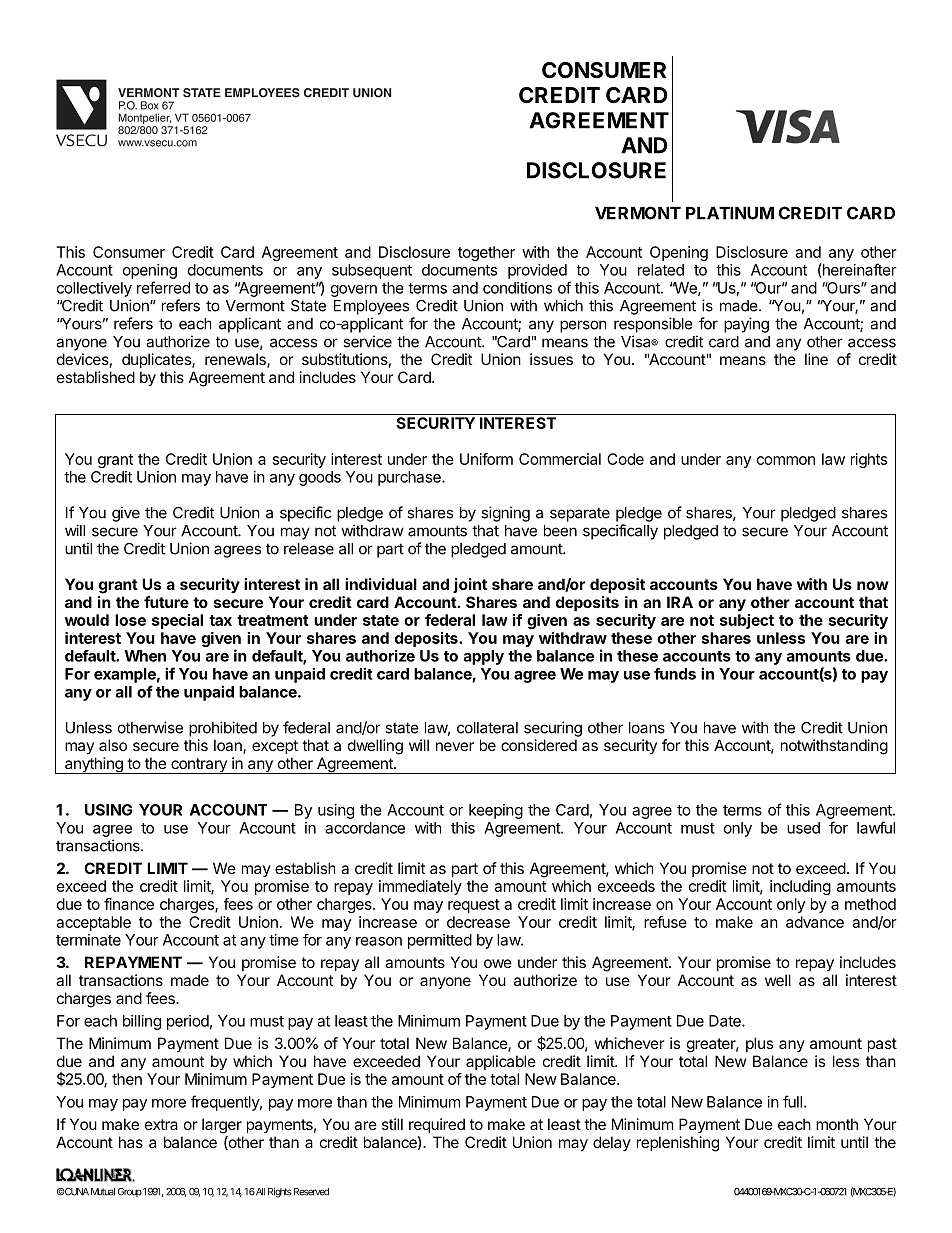  I want to click on finance, so click(129, 904).
